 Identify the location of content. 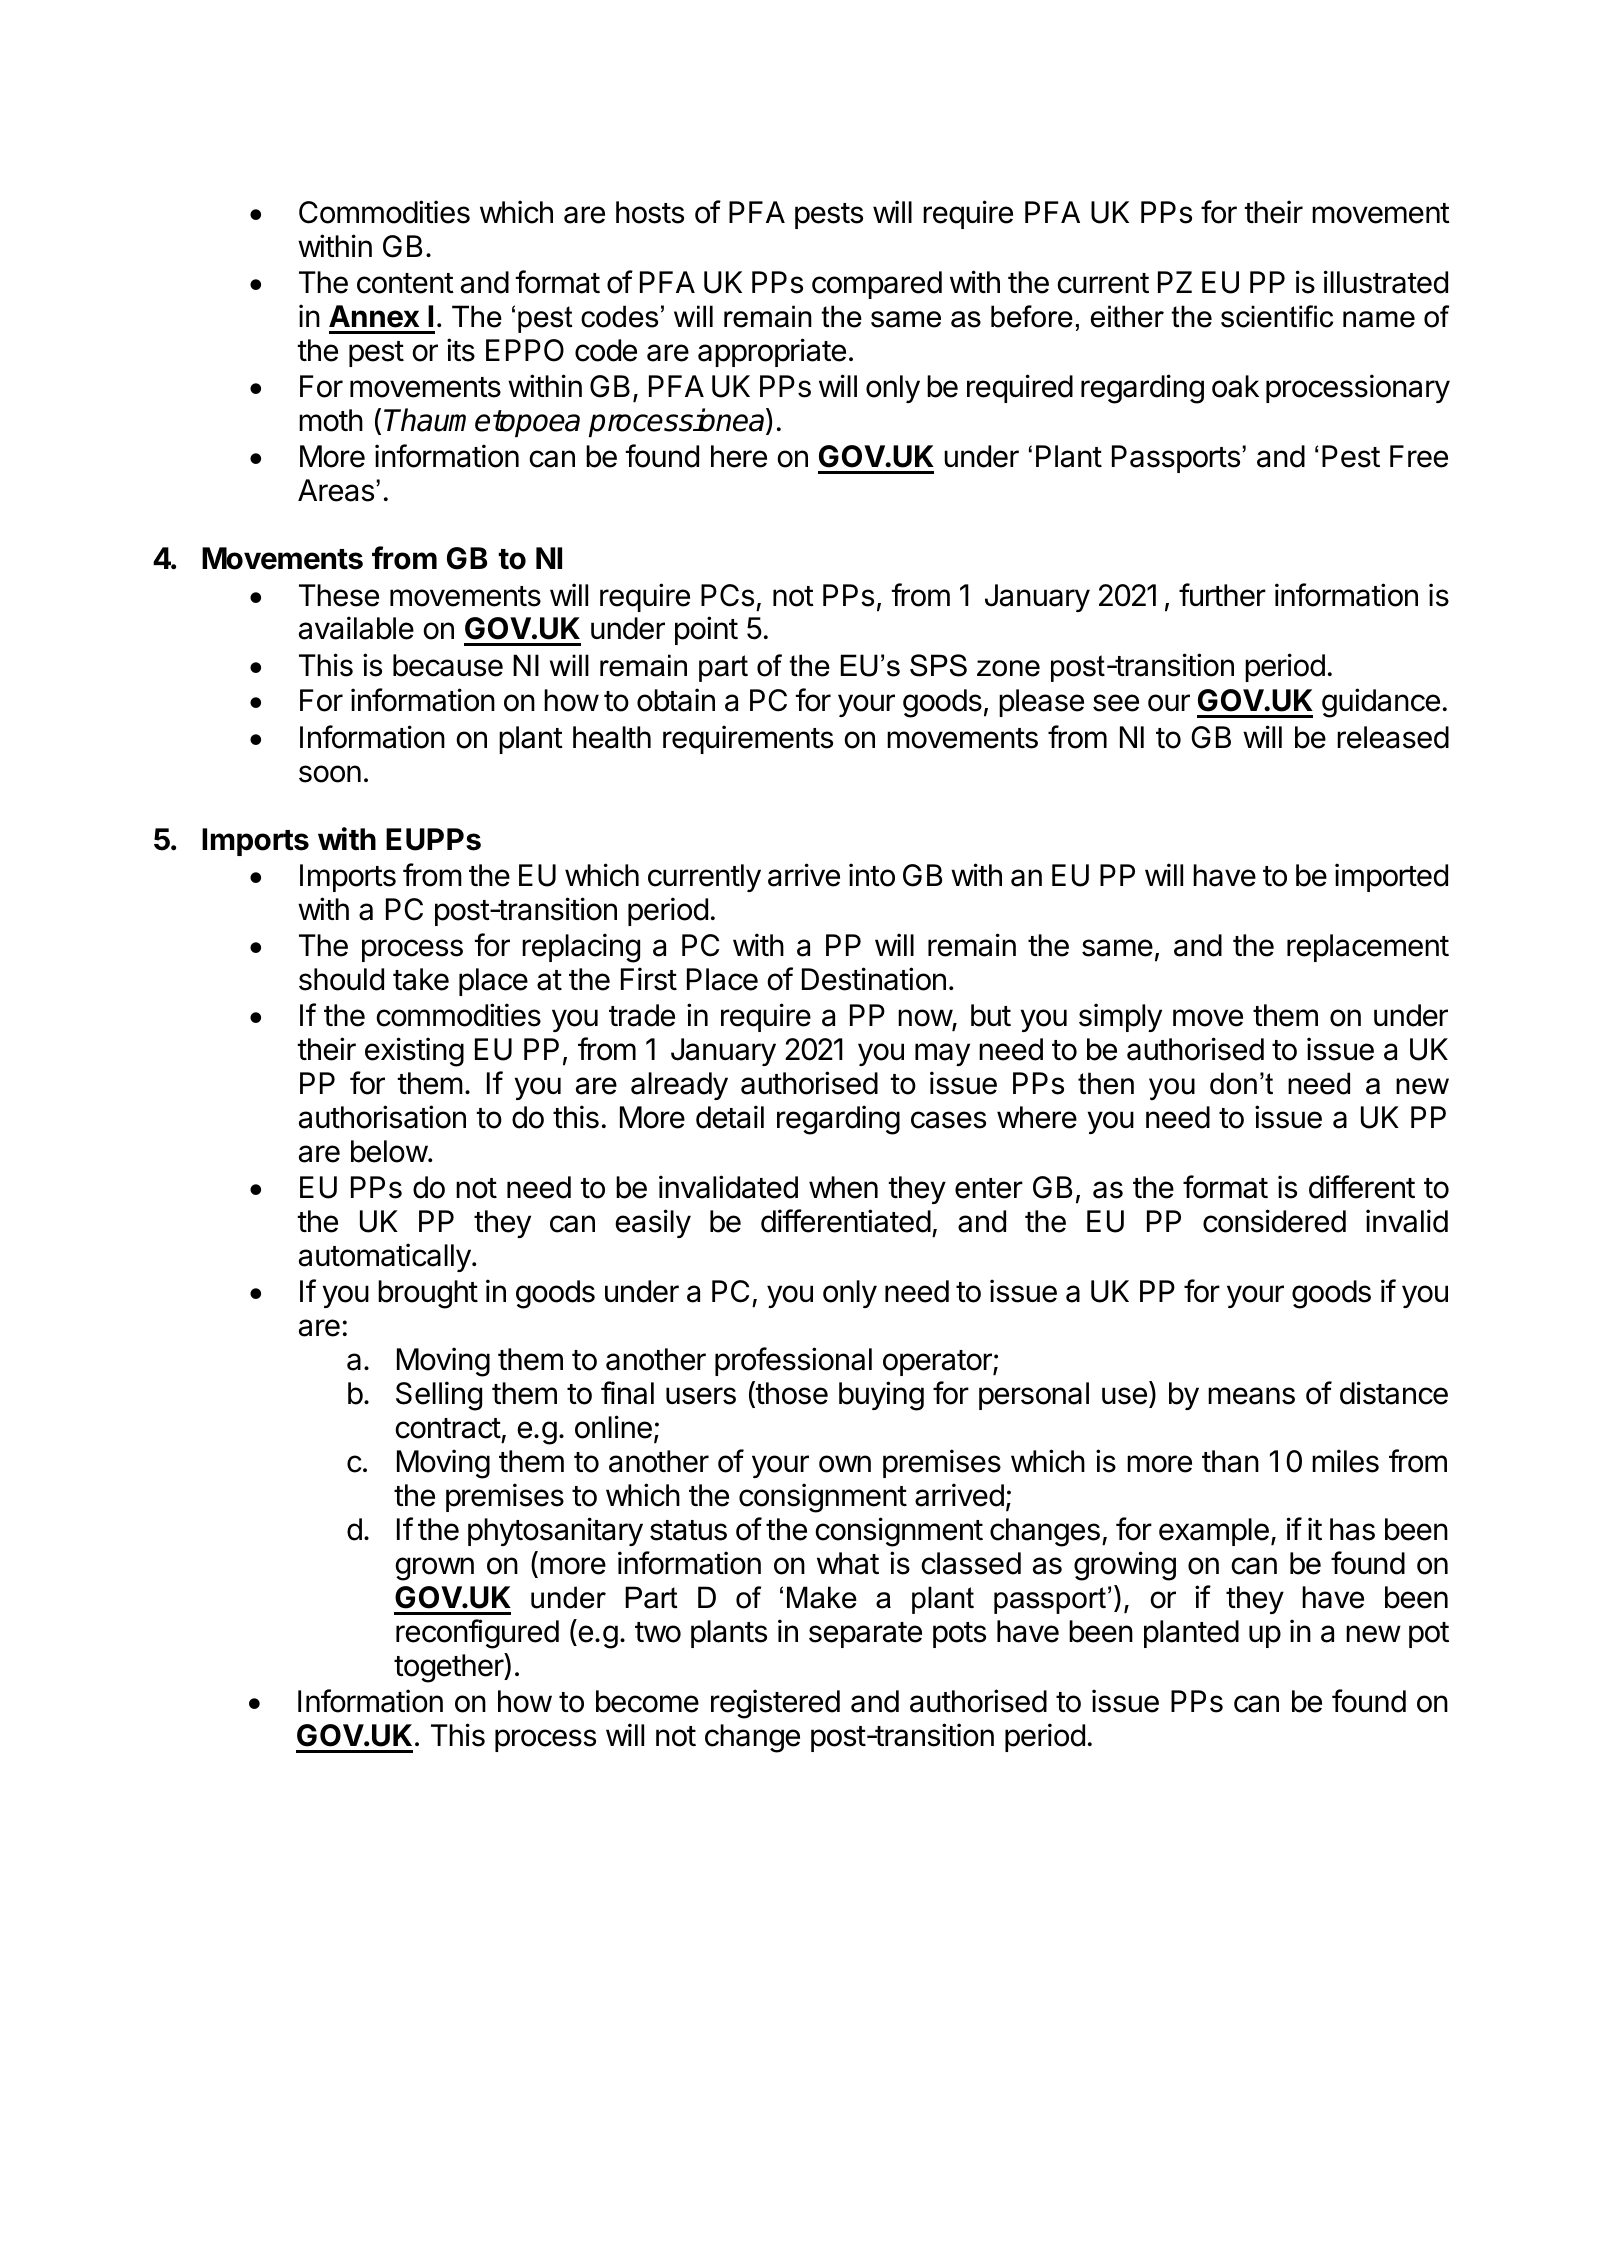
(405, 283).
